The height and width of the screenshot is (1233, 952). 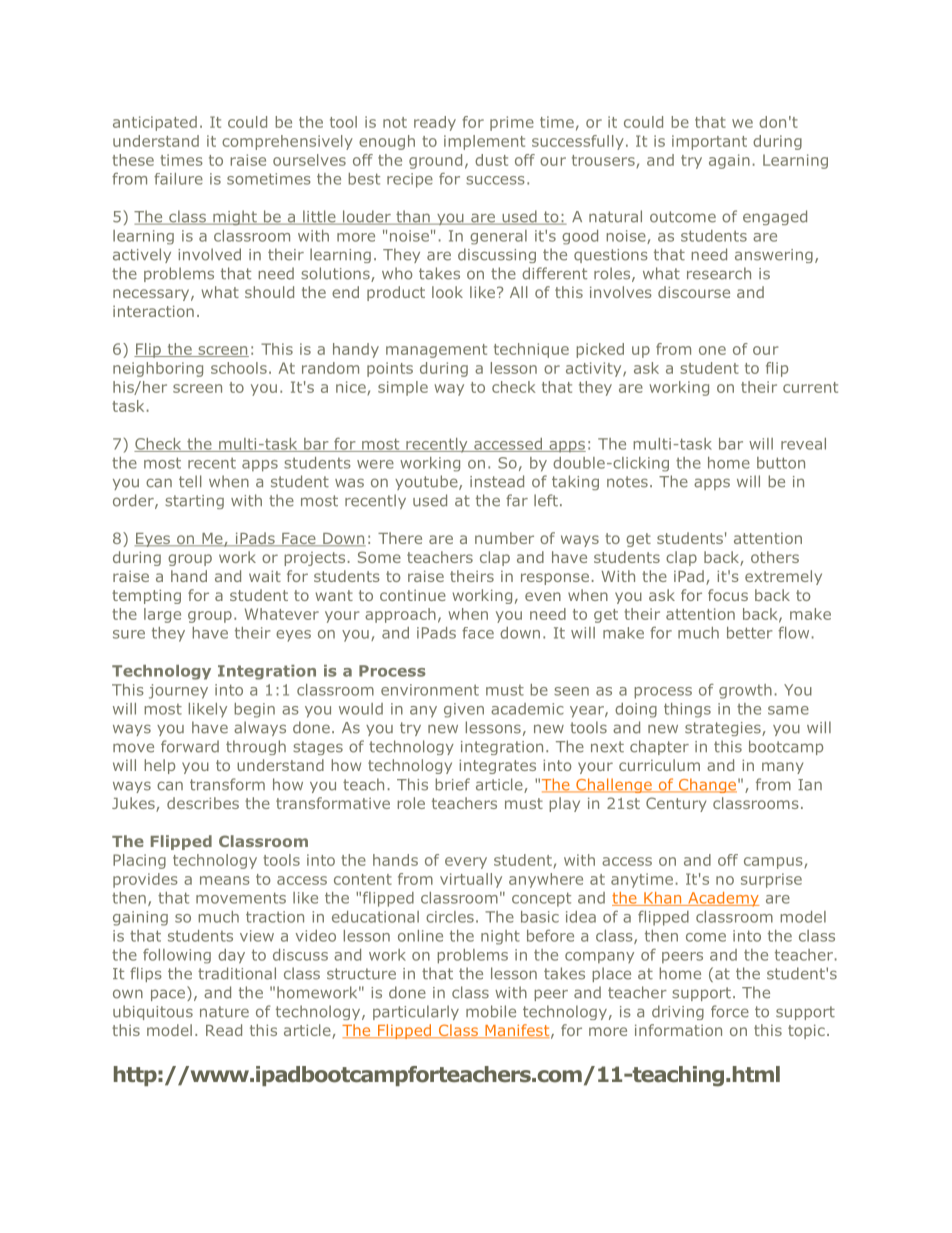 I want to click on mobile, so click(x=491, y=1011).
